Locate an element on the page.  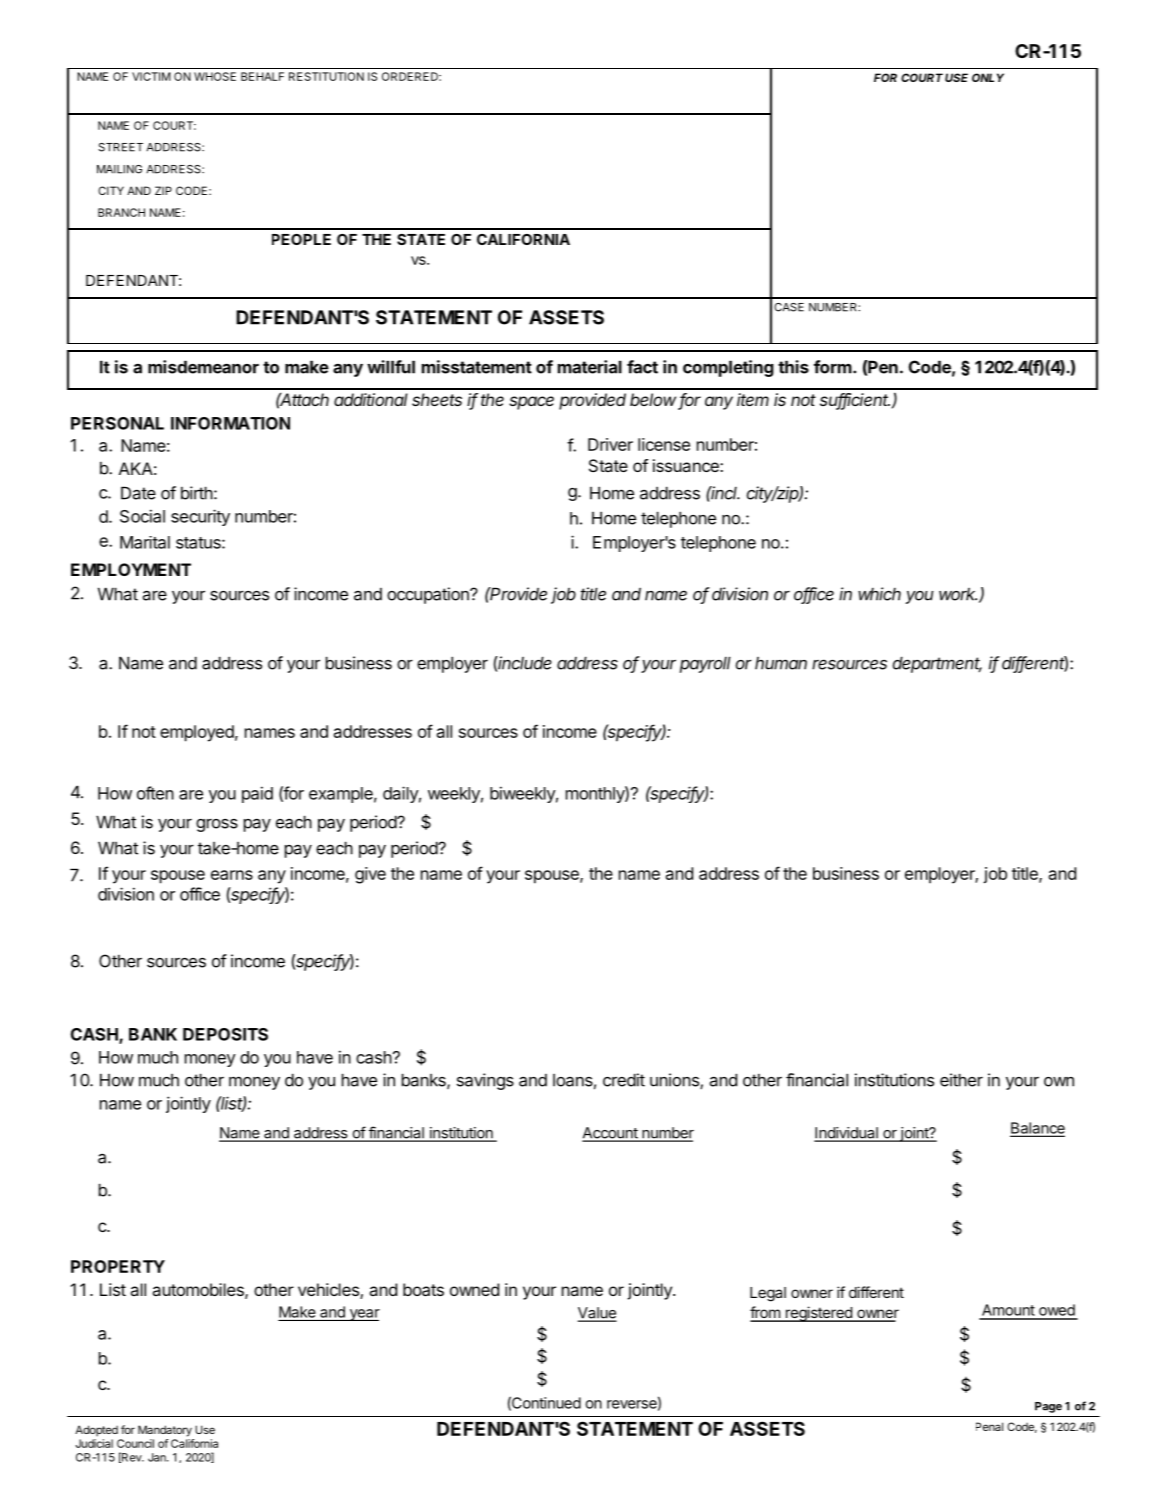
RESTITUTION is located at coordinates (326, 76).
